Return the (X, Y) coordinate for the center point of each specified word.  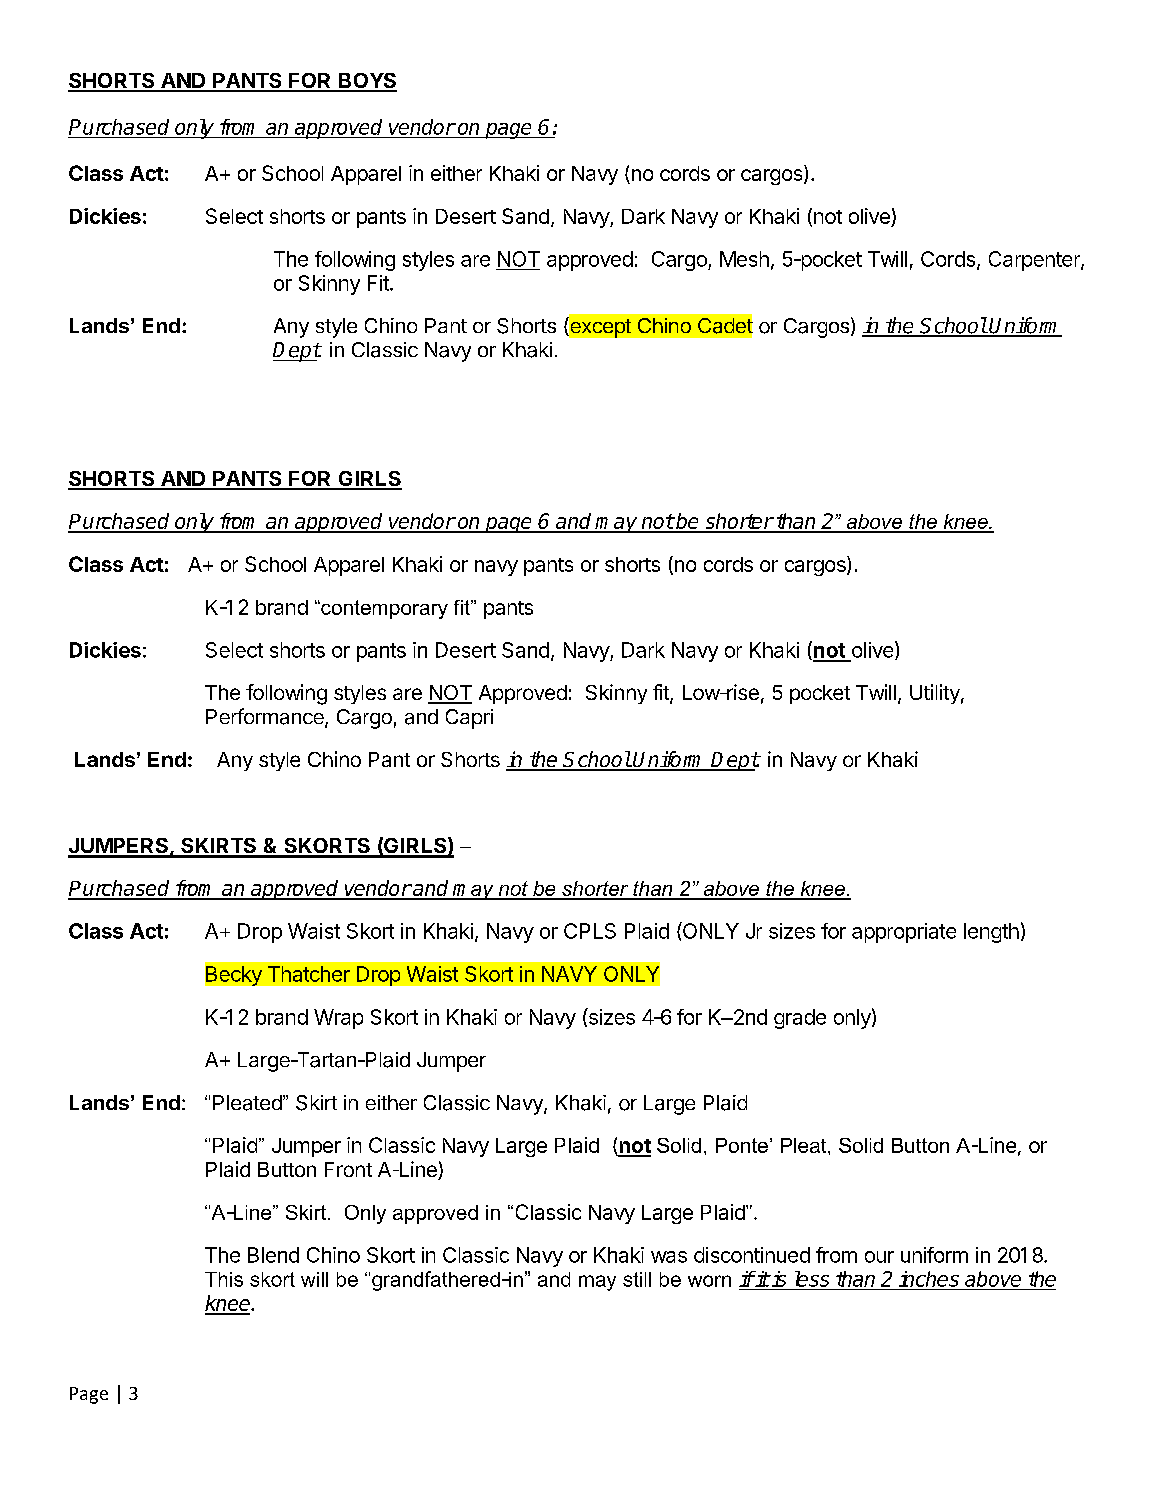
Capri (469, 719)
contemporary (383, 609)
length (991, 933)
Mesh (744, 259)
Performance (266, 717)
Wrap (338, 1019)
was (669, 1257)
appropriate (904, 933)
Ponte (742, 1145)
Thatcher (309, 974)
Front (348, 1169)
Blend (273, 1255)
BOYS (367, 82)
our (879, 1257)
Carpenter (1035, 261)
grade (800, 1019)
